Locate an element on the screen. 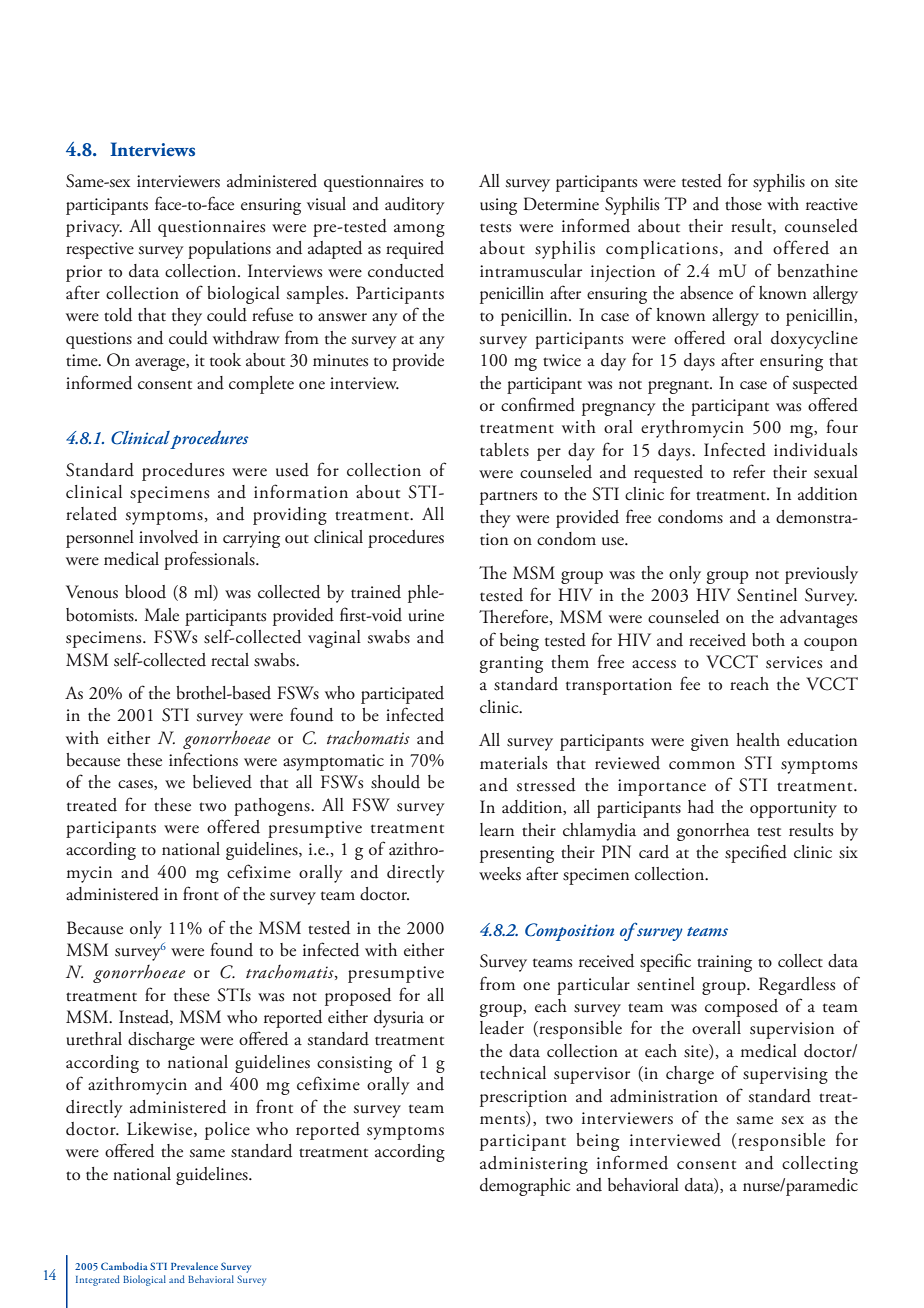 The width and height of the screenshot is (924, 1308). health is located at coordinates (758, 740).
